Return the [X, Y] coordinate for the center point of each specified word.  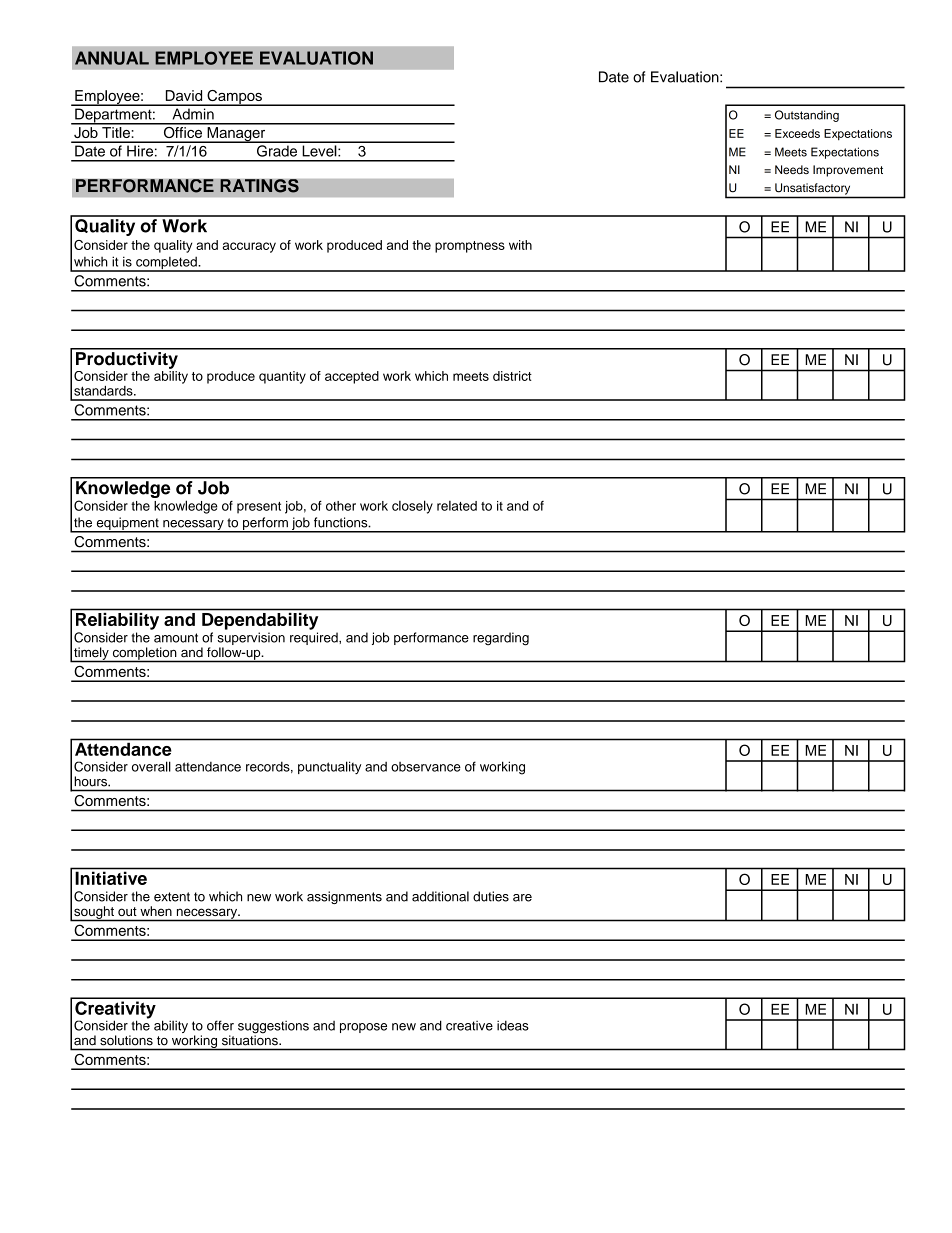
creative [469, 1026]
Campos [234, 98]
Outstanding [807, 116]
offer [220, 1025]
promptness [470, 247]
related [457, 506]
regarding [501, 639]
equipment [127, 524]
